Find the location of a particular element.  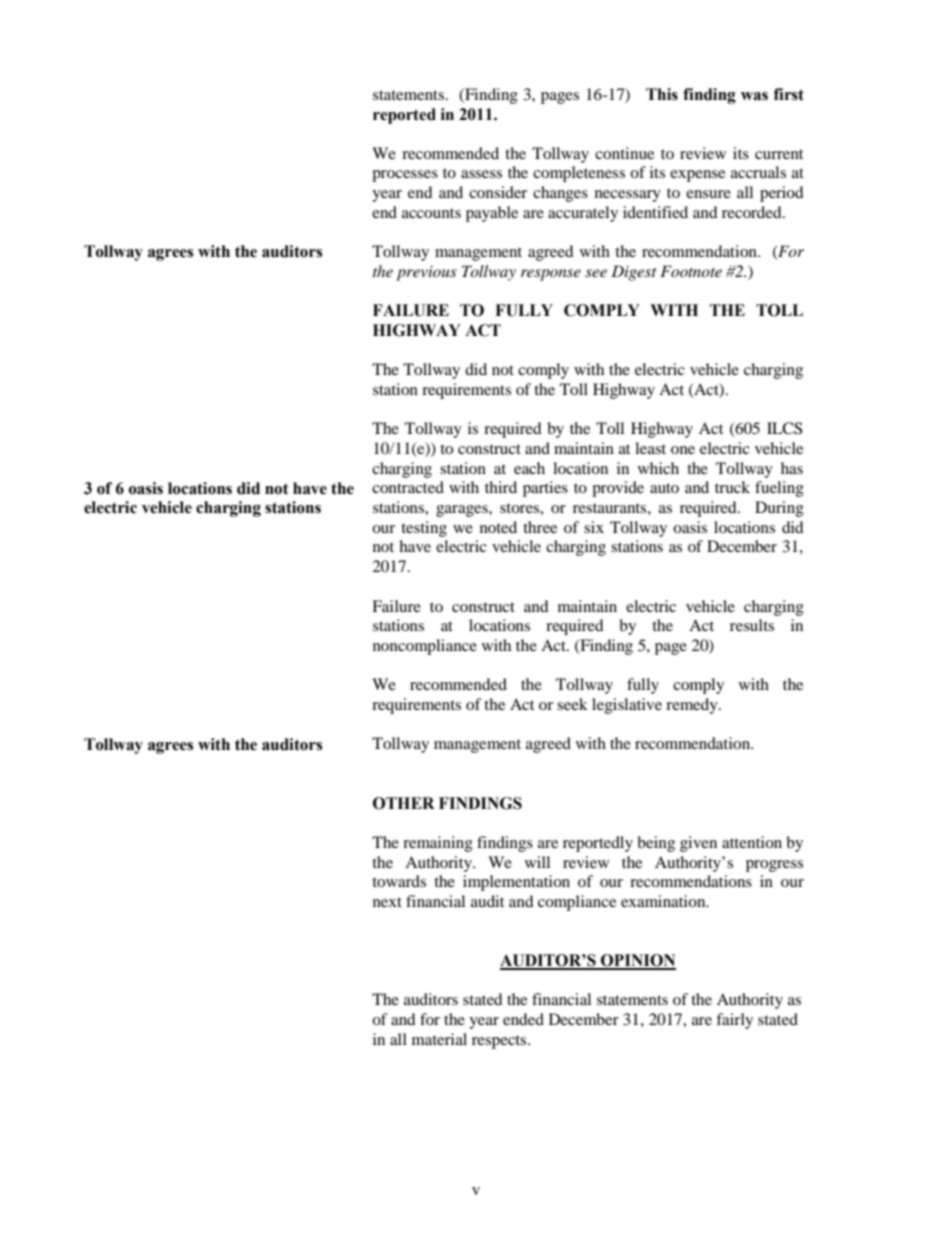

contracted is located at coordinates (408, 487).
